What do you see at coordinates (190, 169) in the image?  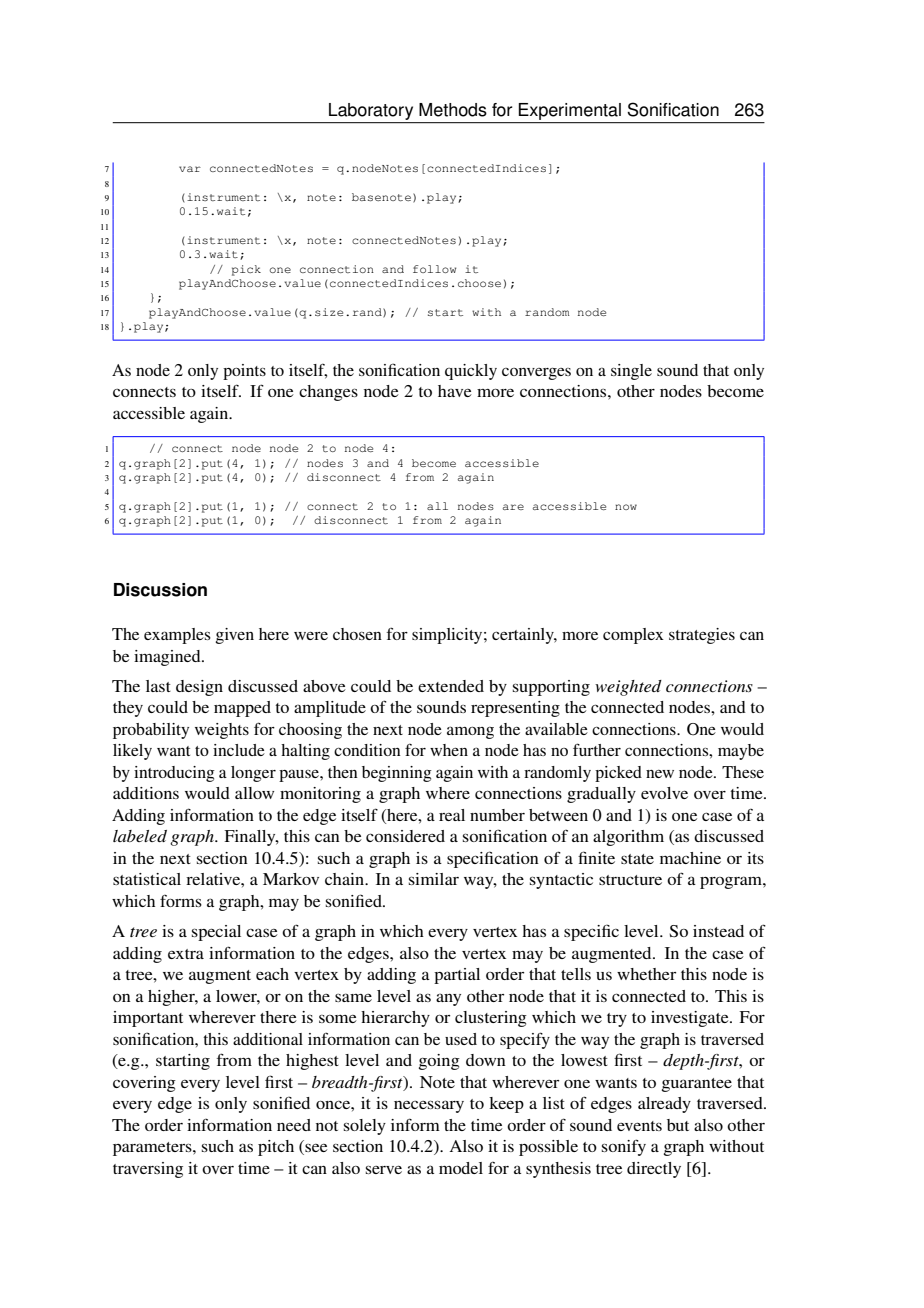 I see `var` at bounding box center [190, 169].
